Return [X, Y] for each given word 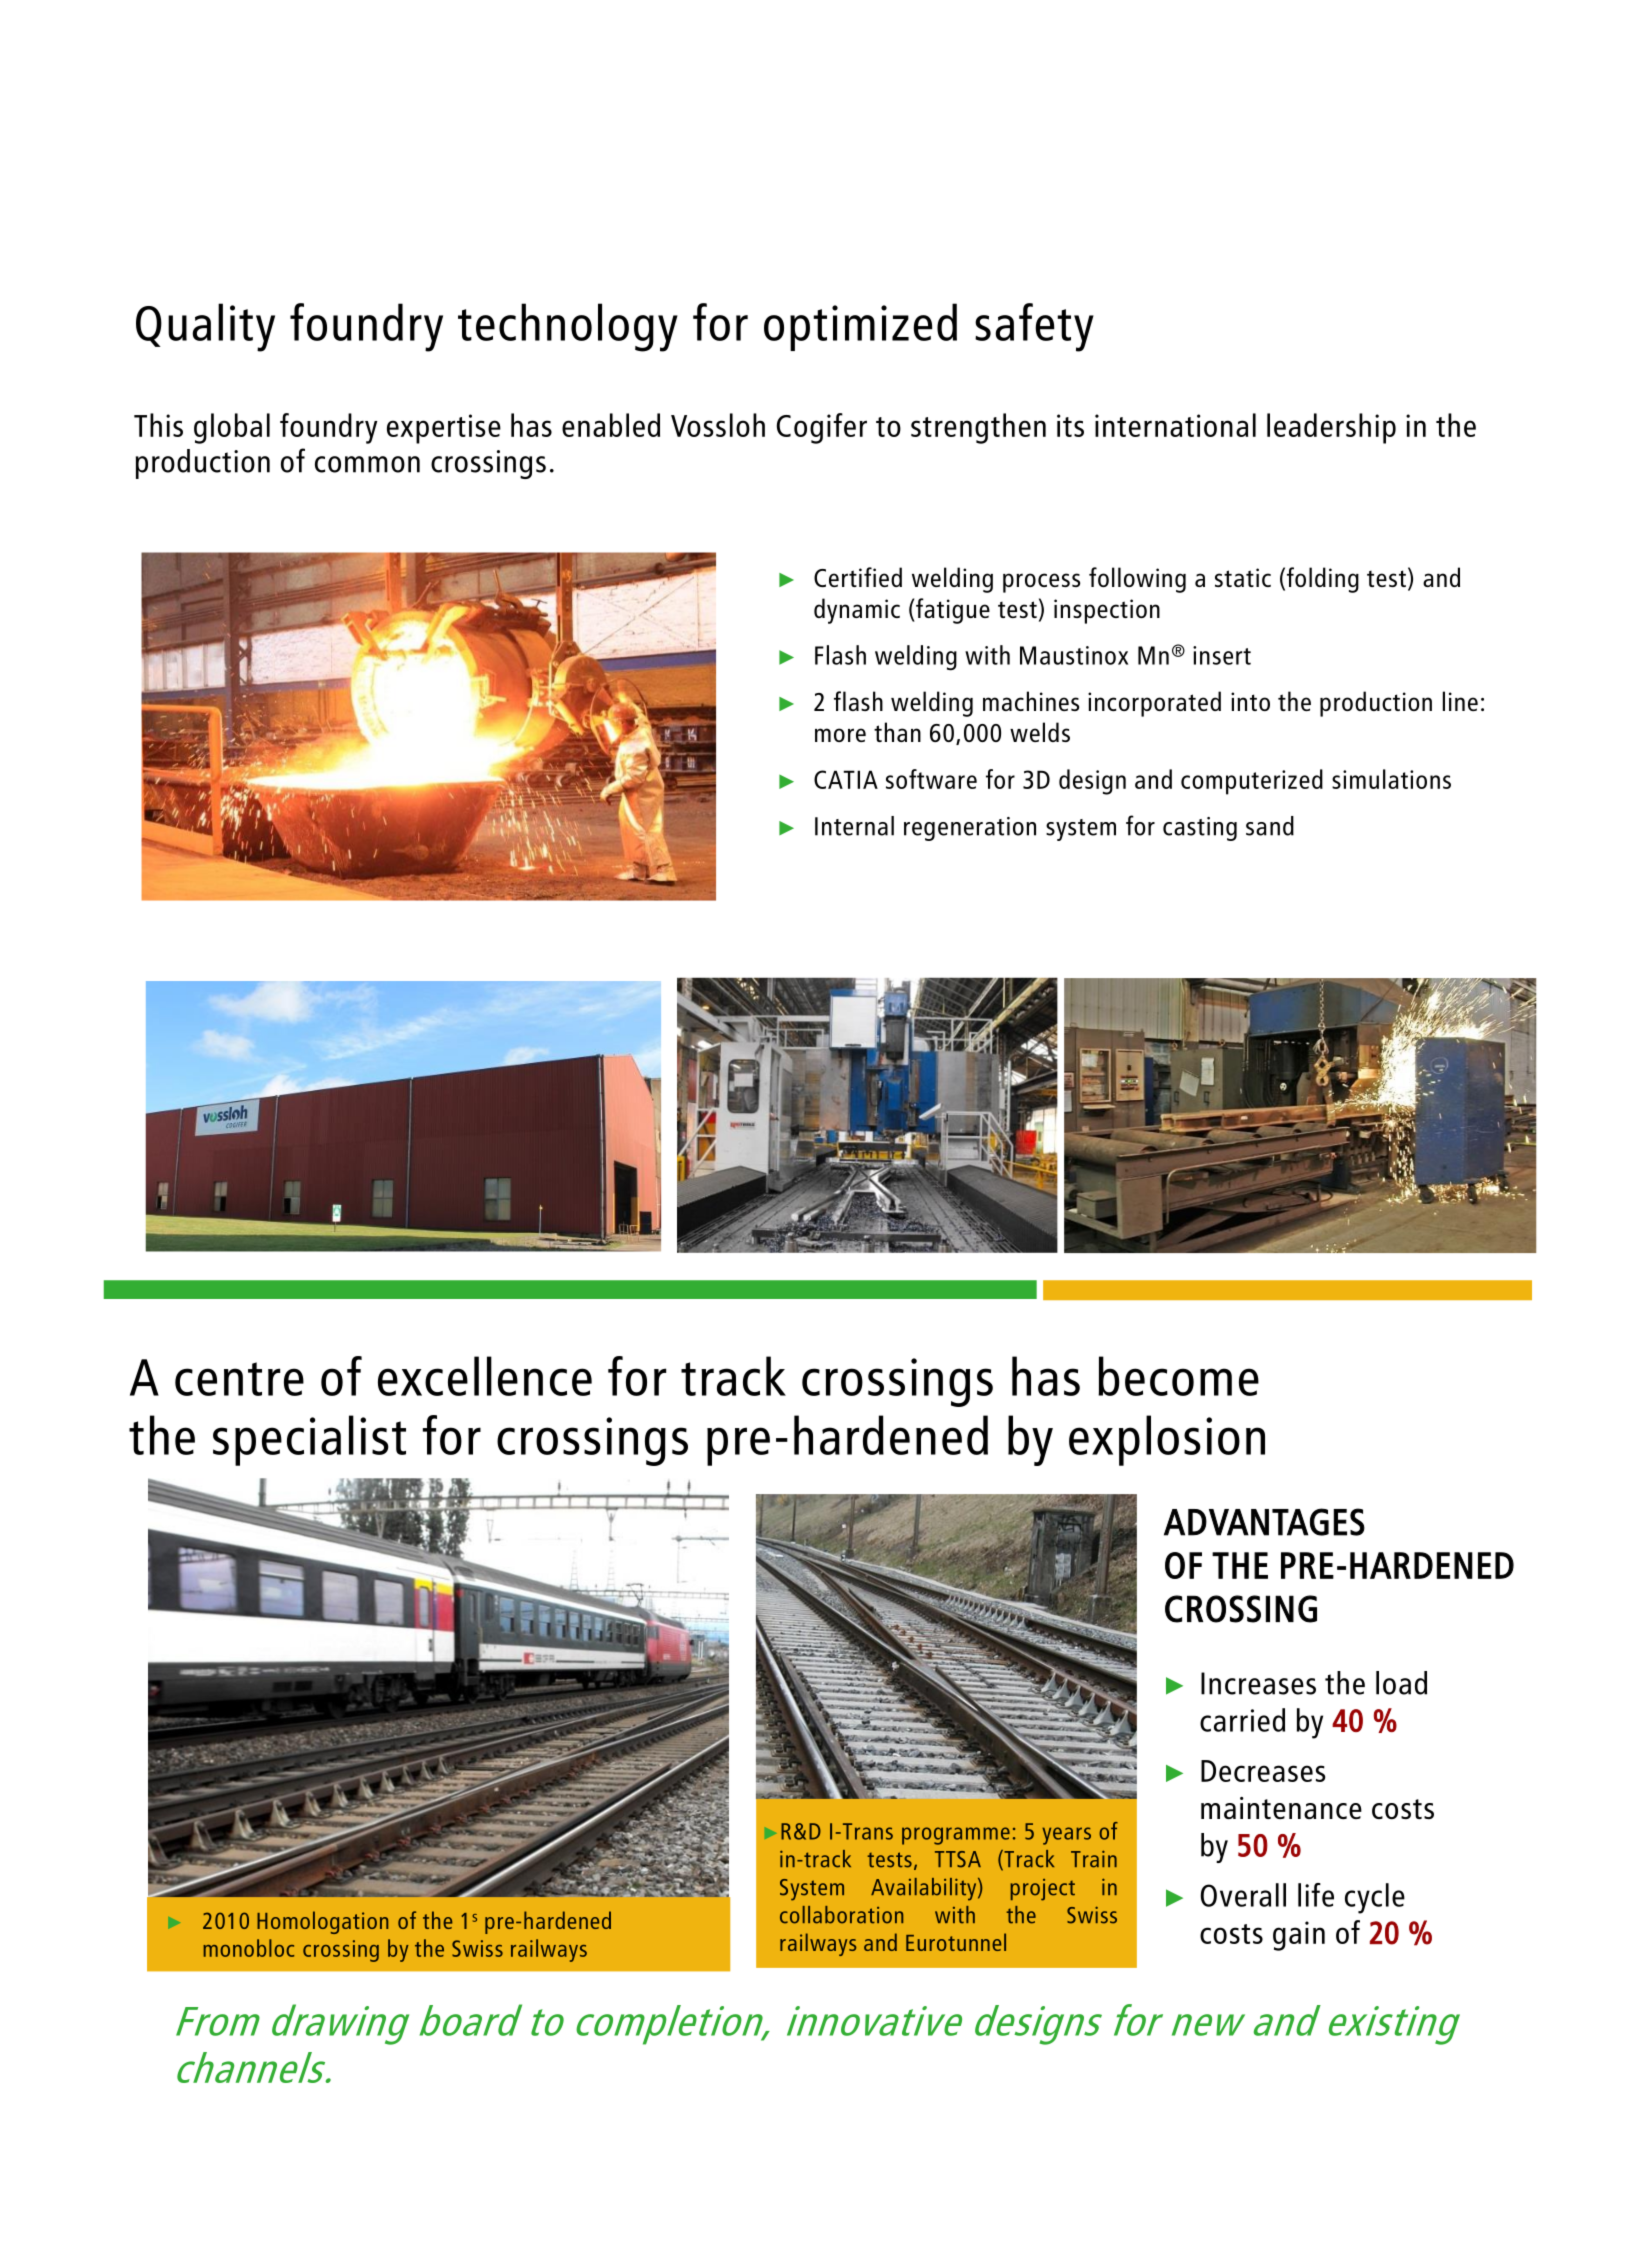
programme [956, 1836]
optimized [860, 327]
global [232, 428]
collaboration [841, 1915]
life [1316, 1895]
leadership [1331, 428]
